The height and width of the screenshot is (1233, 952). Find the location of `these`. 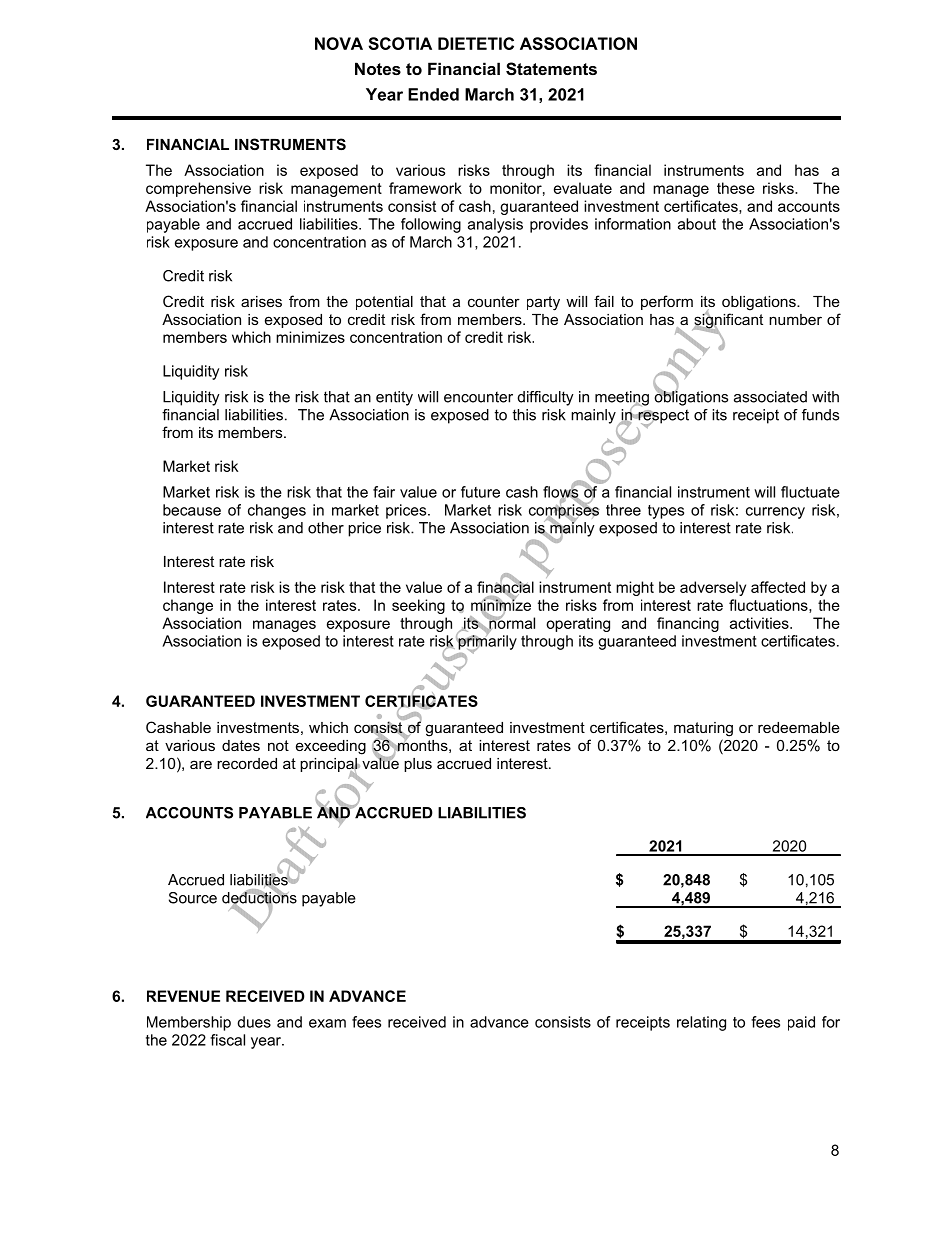

these is located at coordinates (736, 188).
